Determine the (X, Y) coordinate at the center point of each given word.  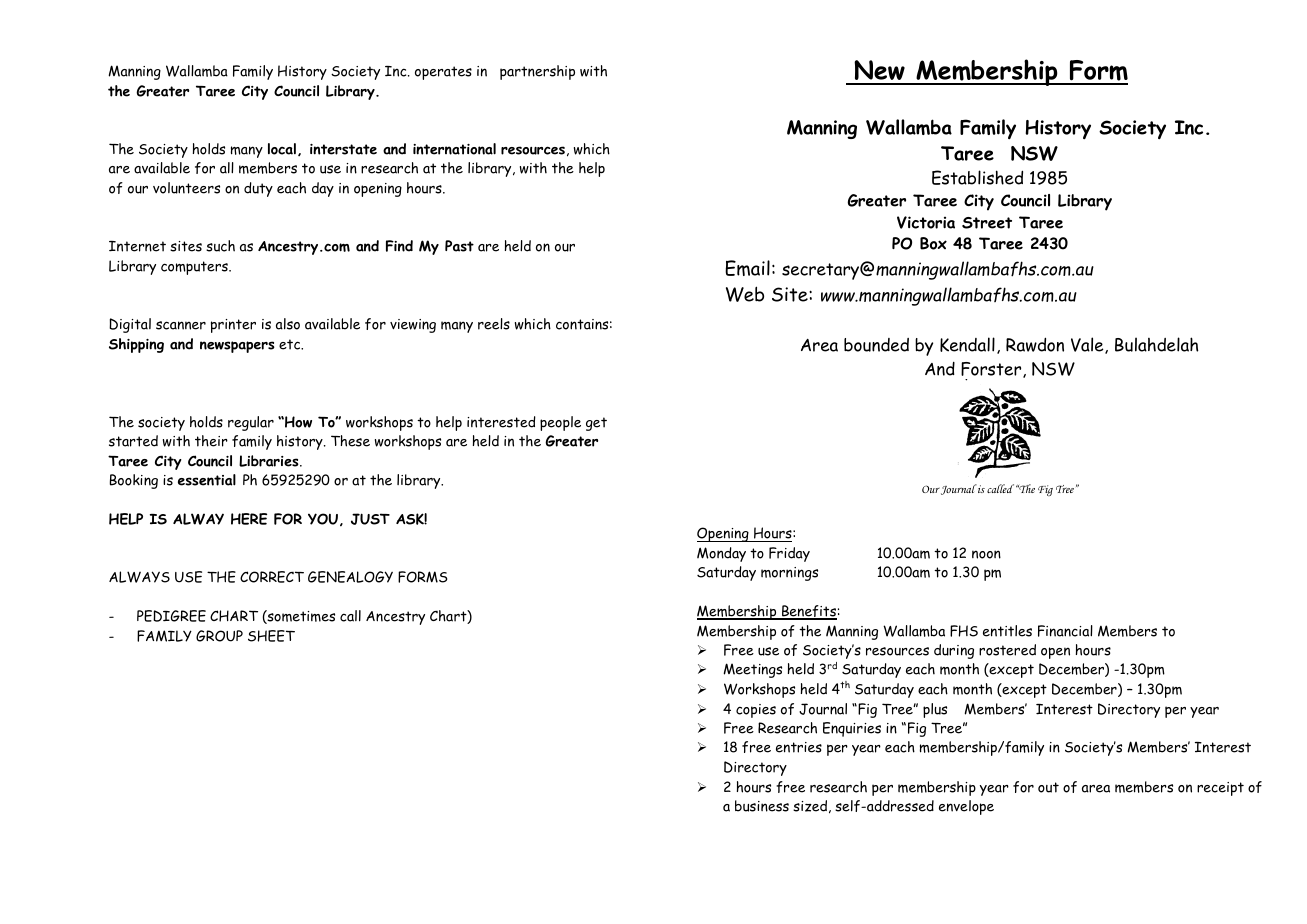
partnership (537, 72)
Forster (992, 370)
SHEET (271, 636)
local (282, 149)
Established (977, 177)
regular (251, 423)
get (596, 424)
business (762, 806)
